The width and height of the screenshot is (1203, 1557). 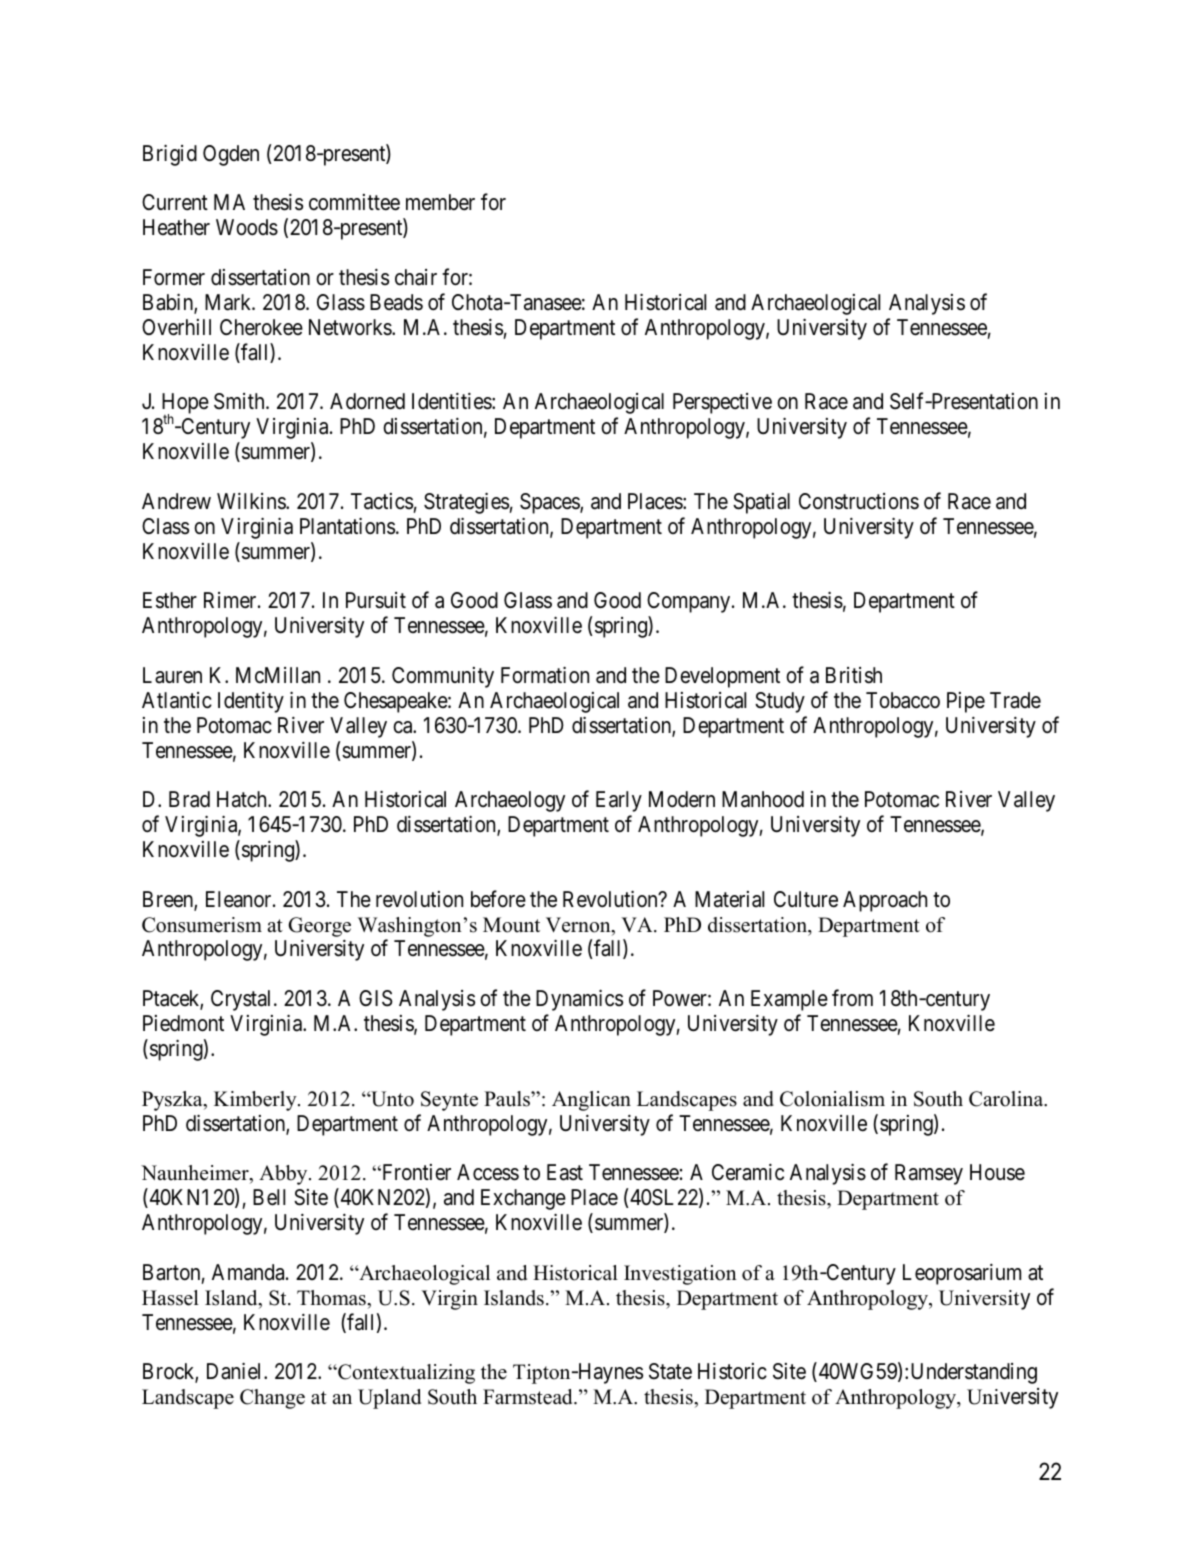 What do you see at coordinates (440, 202) in the screenshot?
I see `member` at bounding box center [440, 202].
